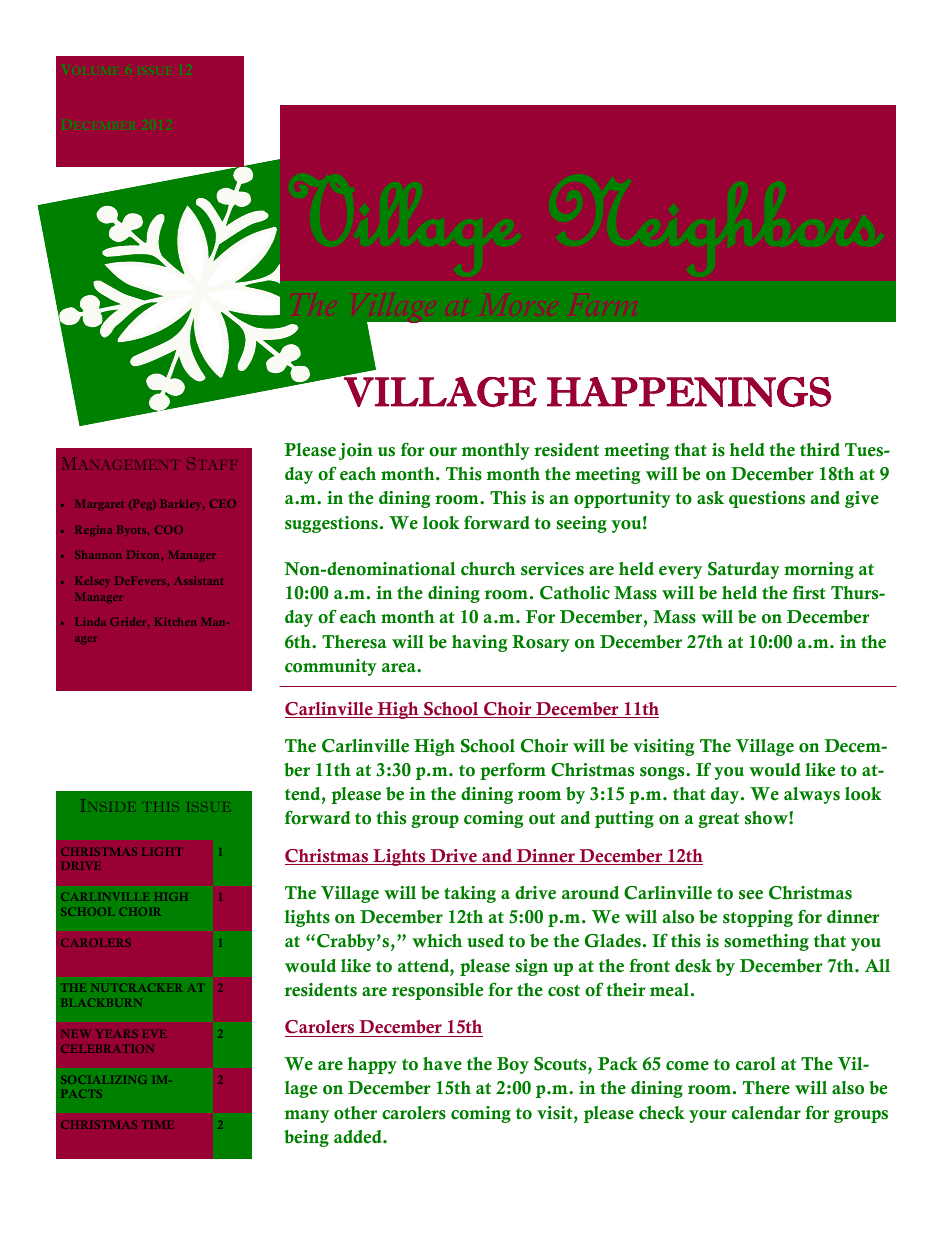 This screenshot has width=952, height=1233. What do you see at coordinates (223, 503) in the screenshot?
I see `CEO` at bounding box center [223, 503].
